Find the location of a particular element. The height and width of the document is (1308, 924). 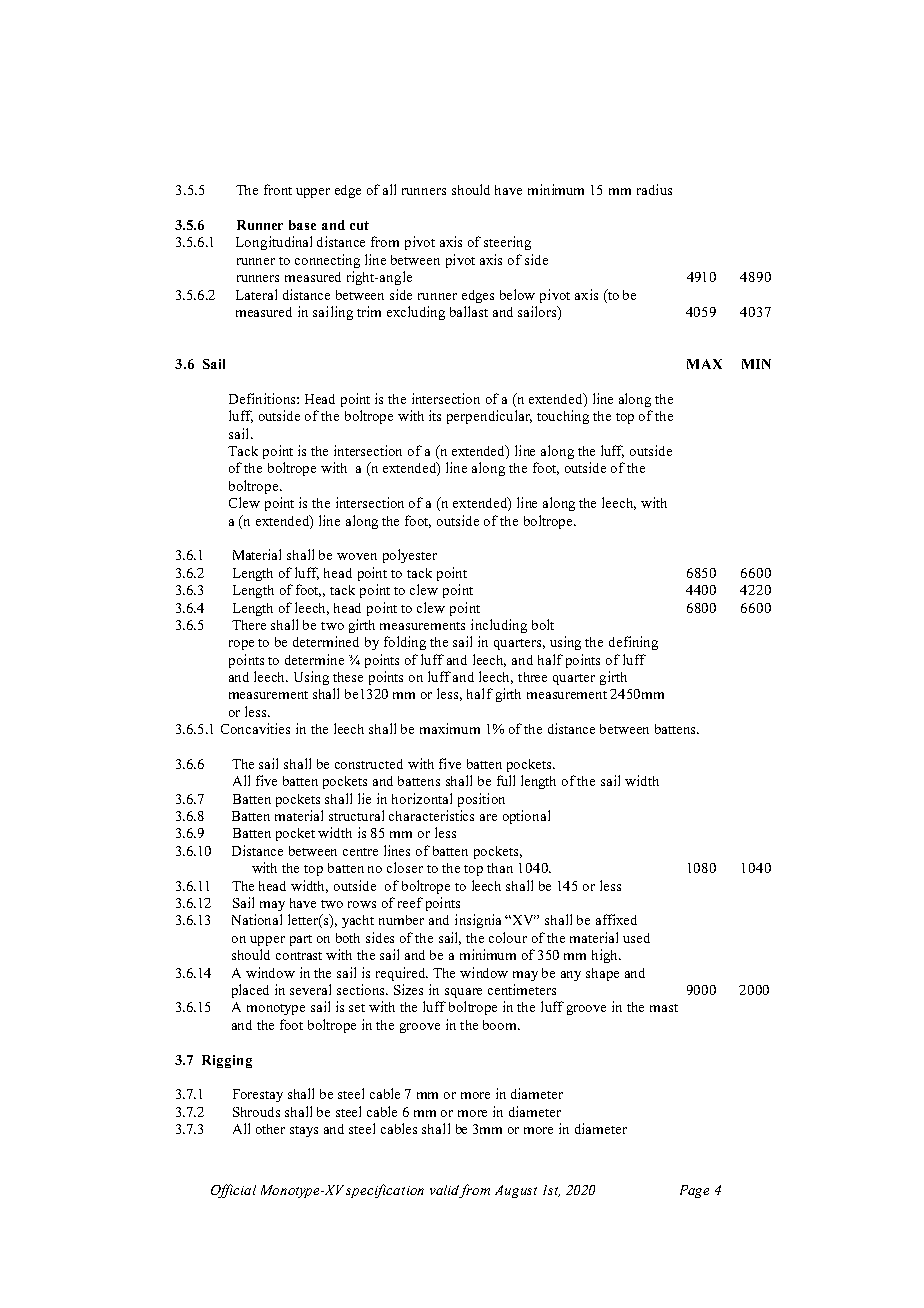

its is located at coordinates (435, 415).
